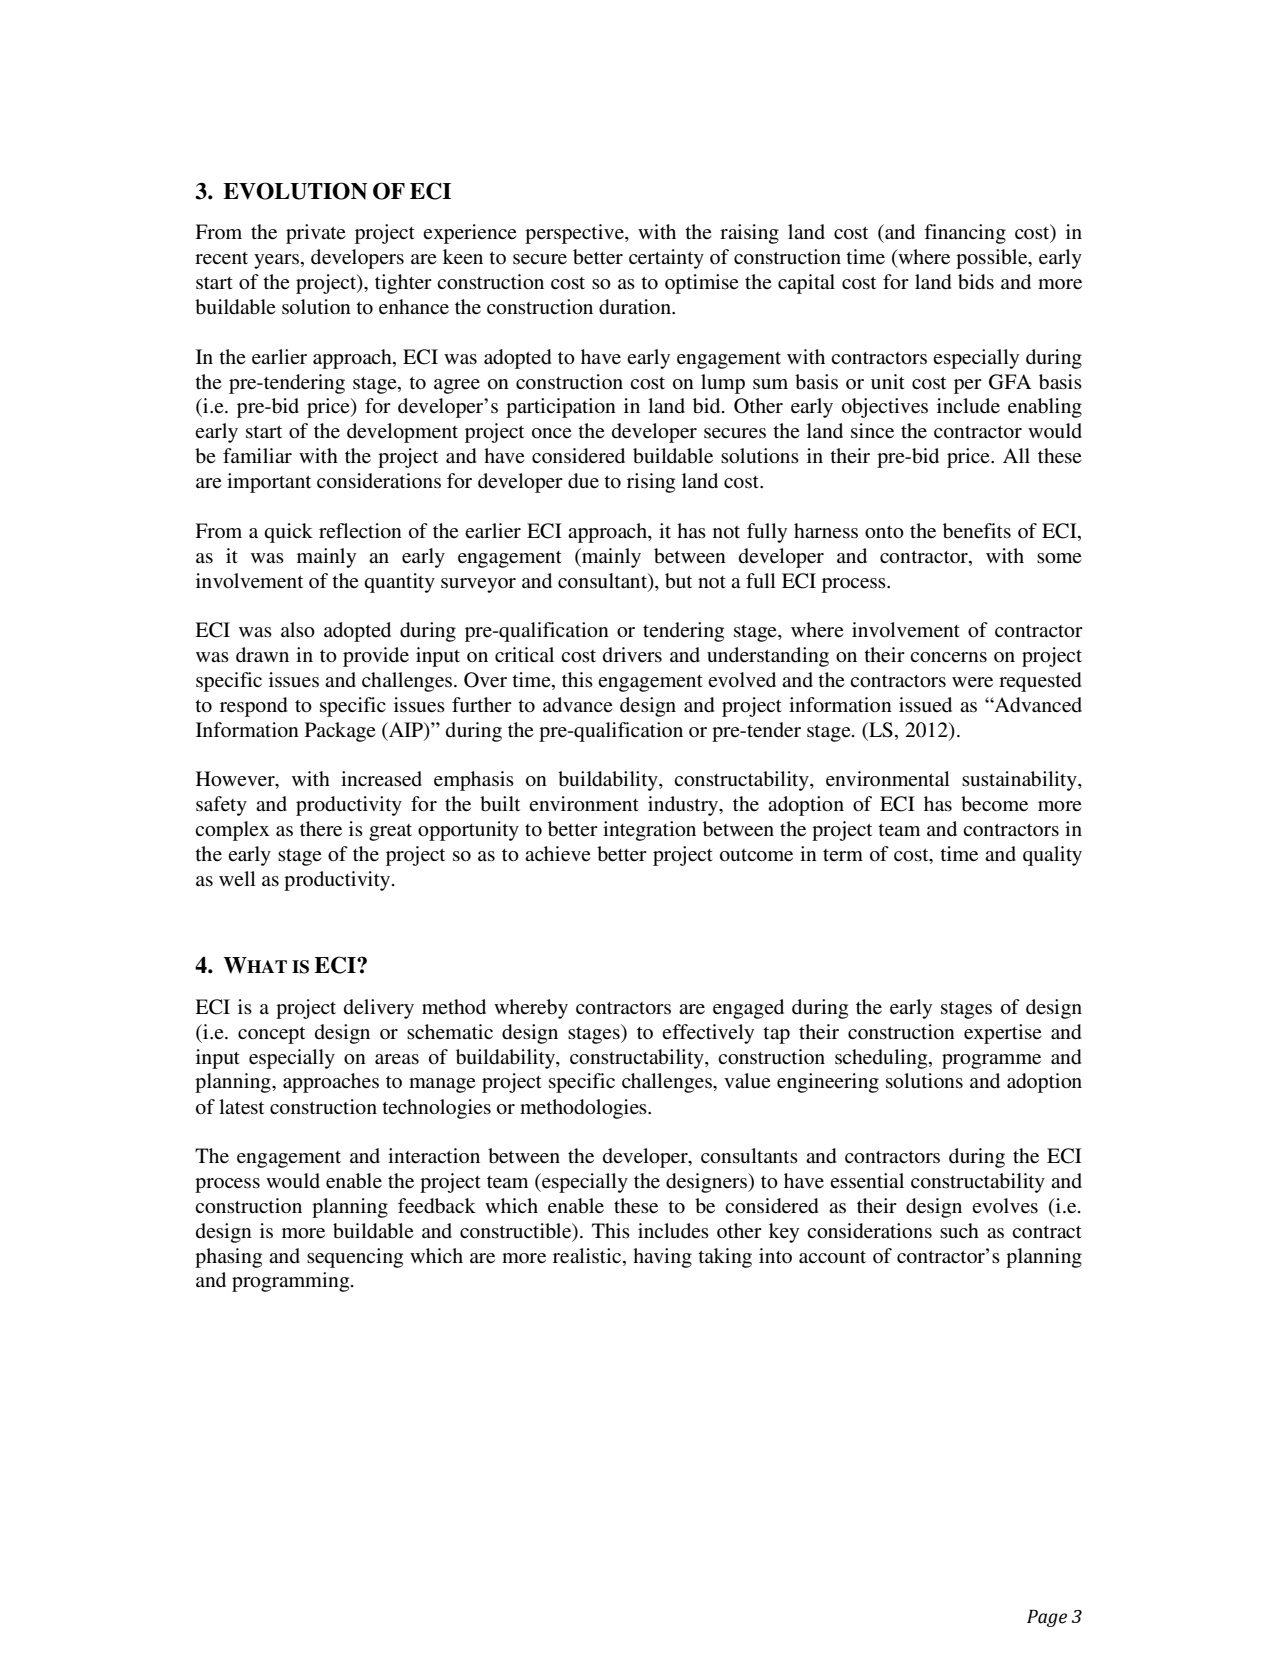 This screenshot has width=1279, height=1656. I want to click on programming, so click(292, 1282).
